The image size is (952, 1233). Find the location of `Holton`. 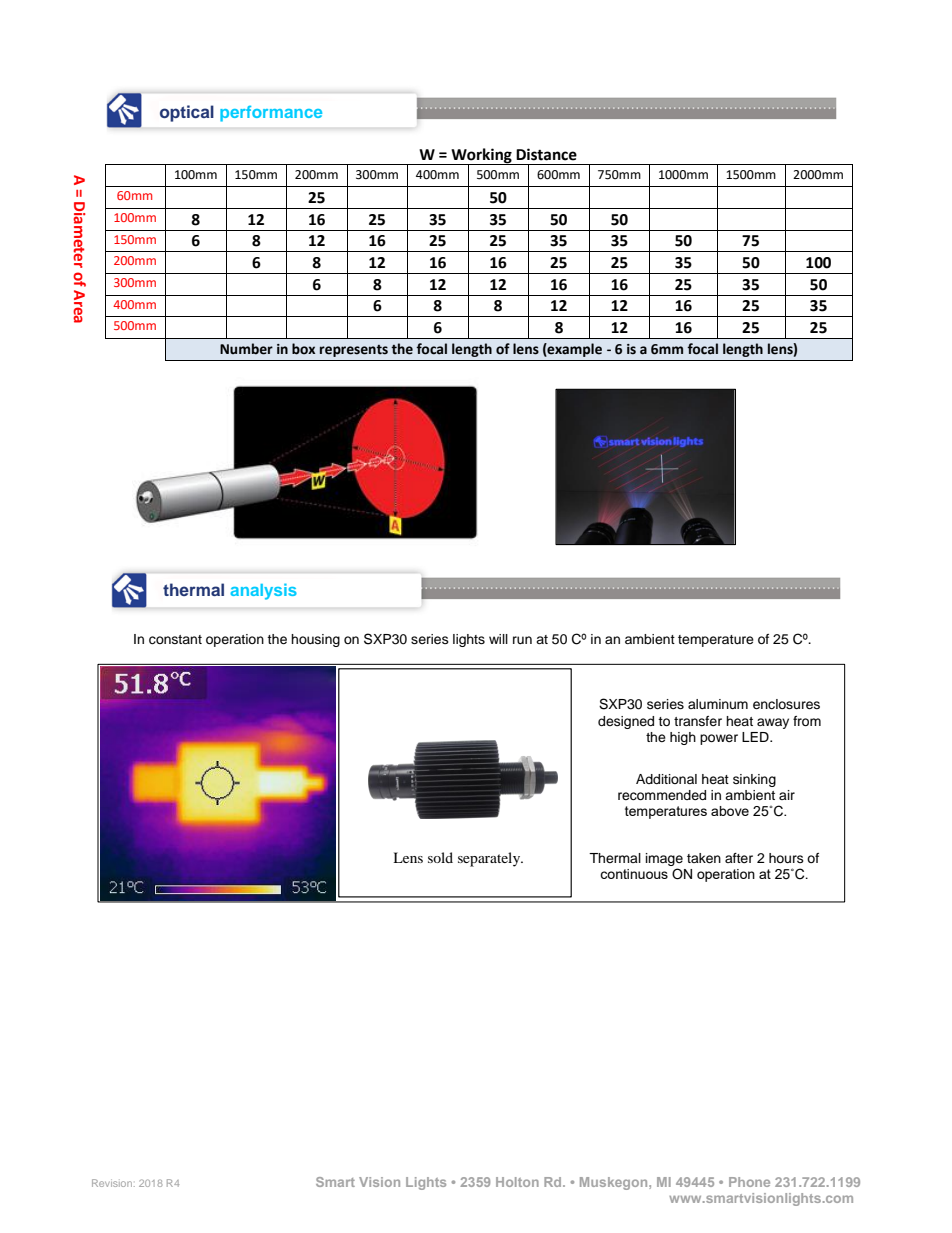

Holton is located at coordinates (517, 1182).
